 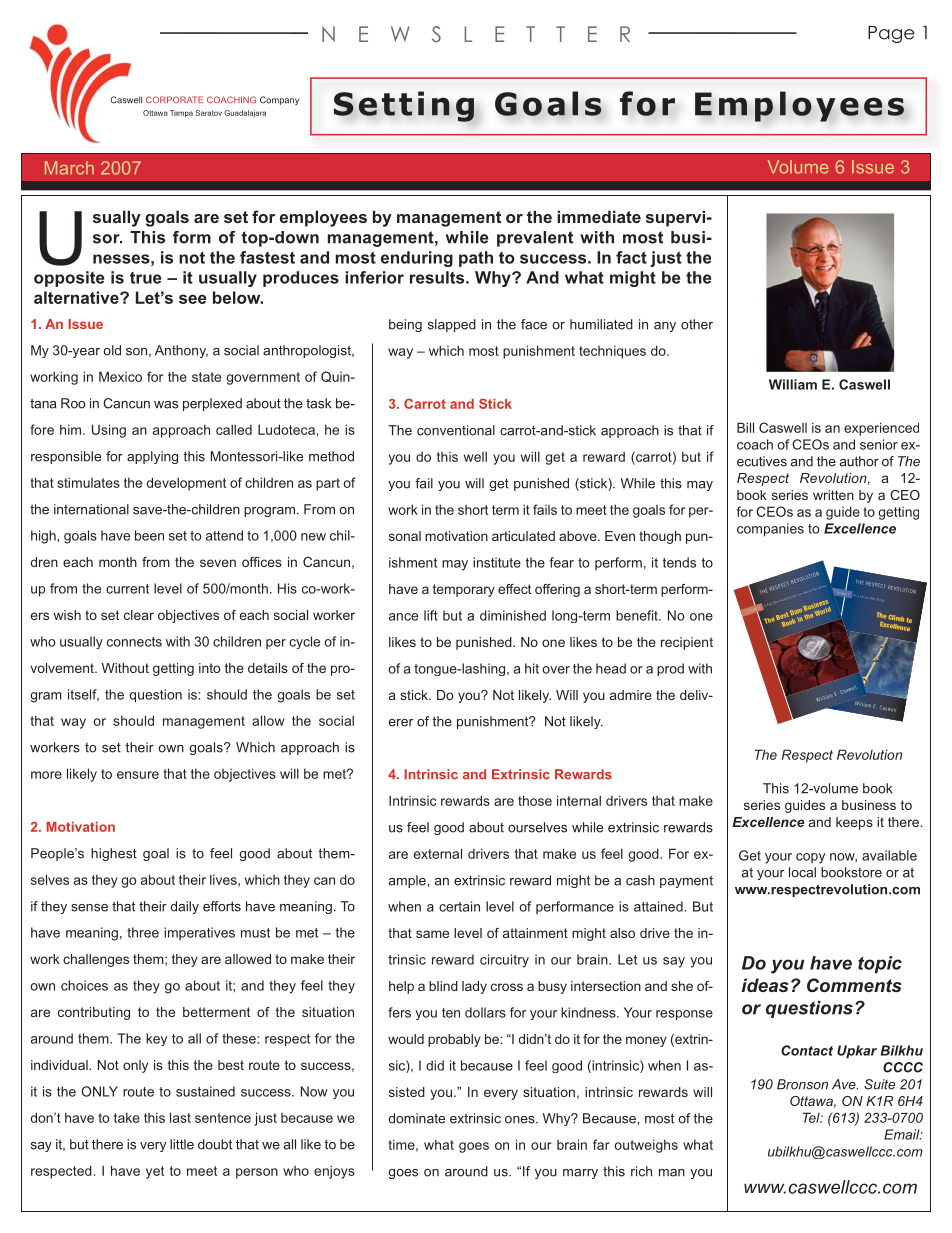 I want to click on ones, so click(x=521, y=1120).
